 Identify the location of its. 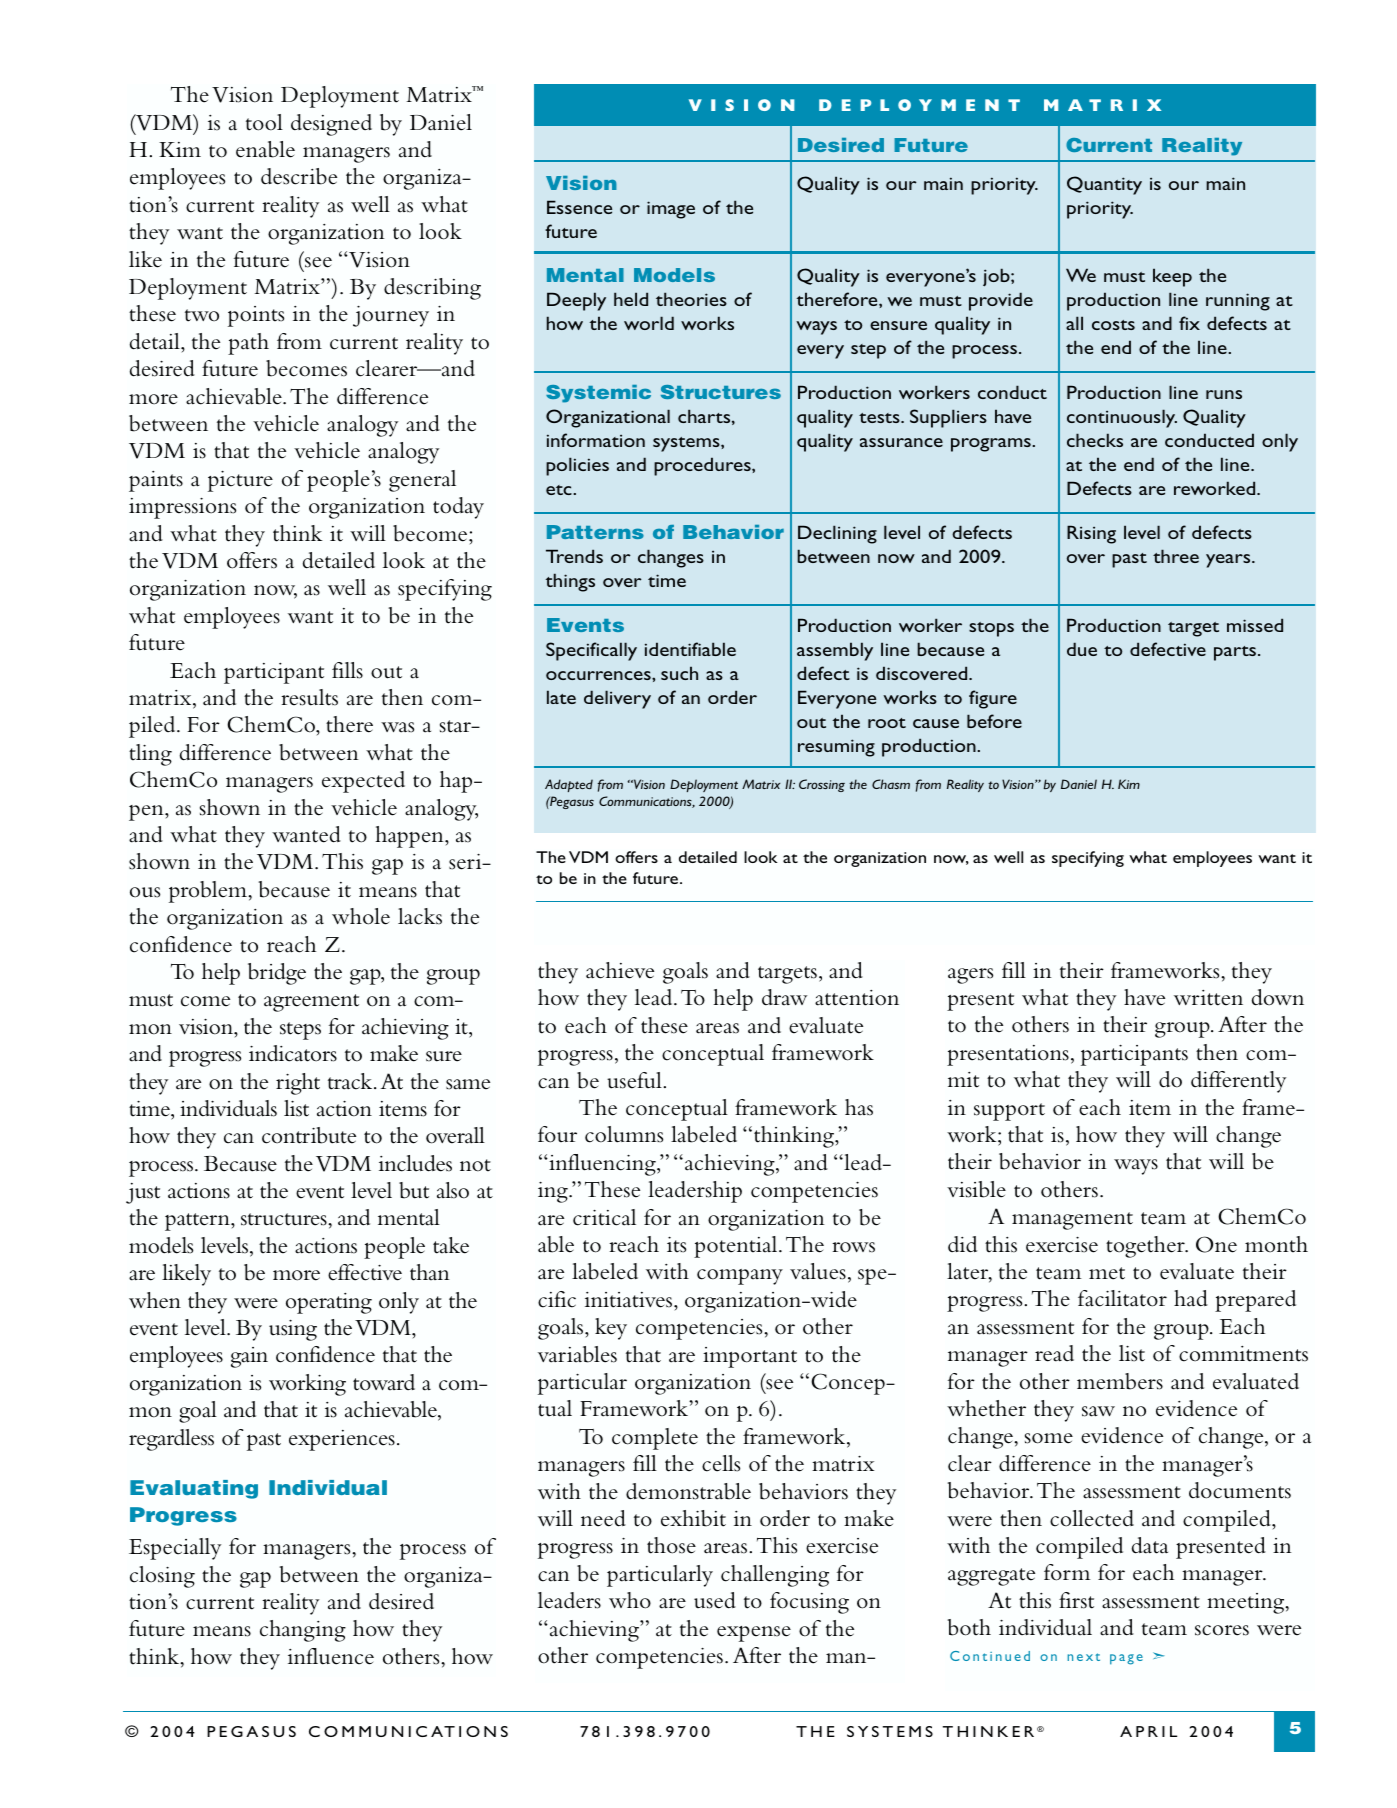
(676, 1245).
